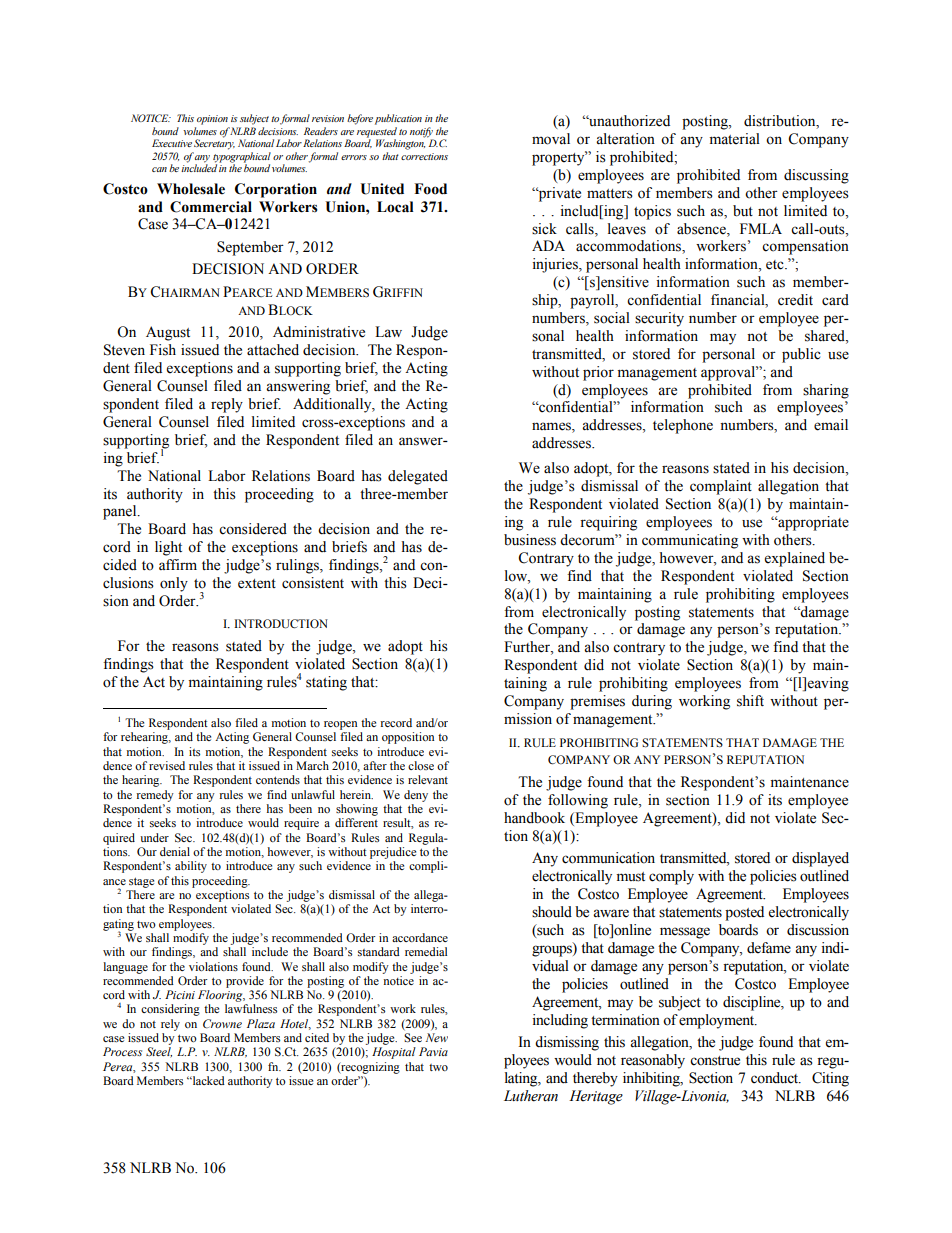 The width and height of the screenshot is (952, 1233). Describe the element at coordinates (421, 132) in the screenshot. I see `notify` at that location.
